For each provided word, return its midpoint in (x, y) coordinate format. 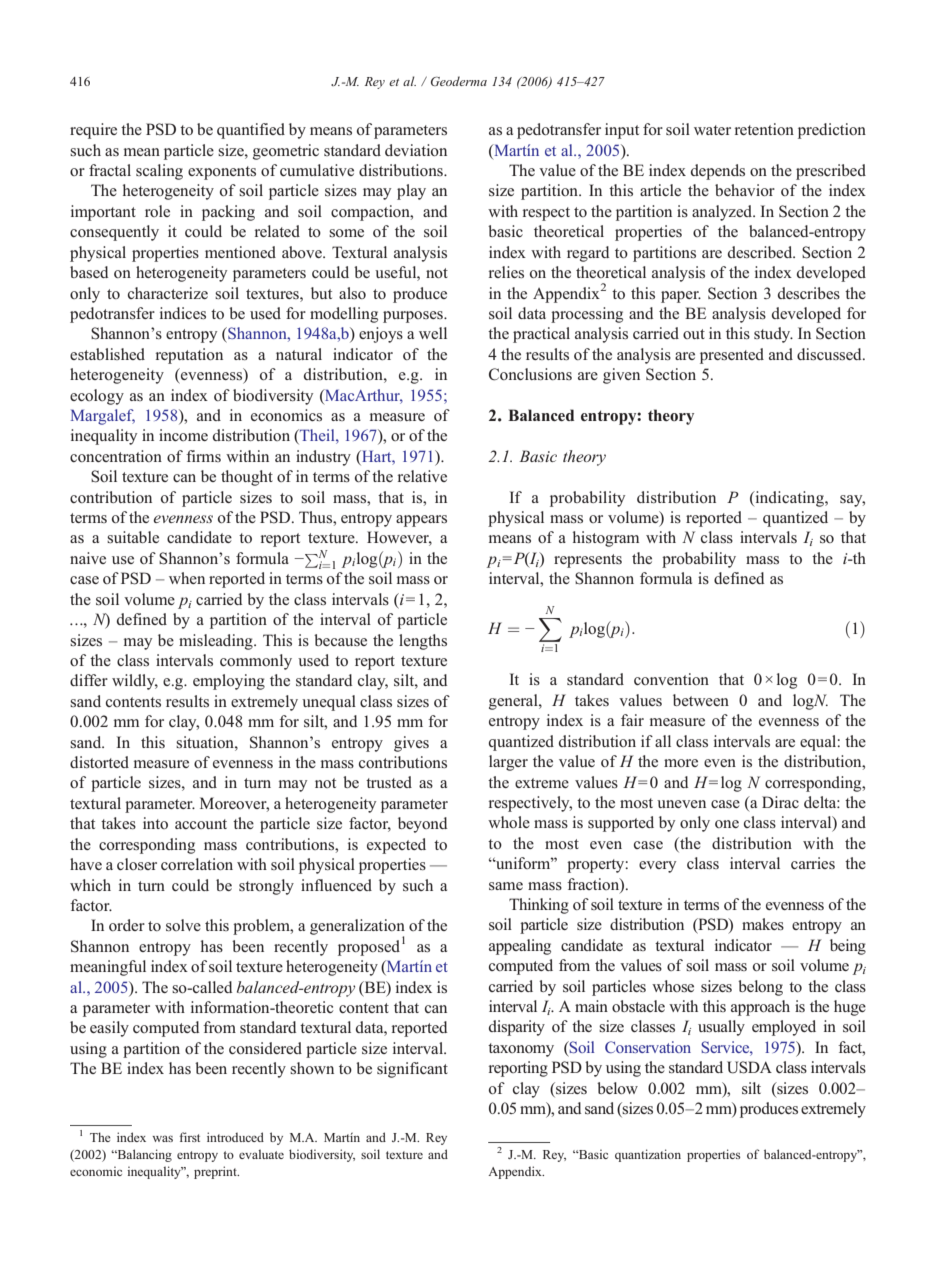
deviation (416, 150)
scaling (159, 172)
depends (718, 172)
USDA (749, 1067)
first (189, 1137)
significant (412, 1070)
